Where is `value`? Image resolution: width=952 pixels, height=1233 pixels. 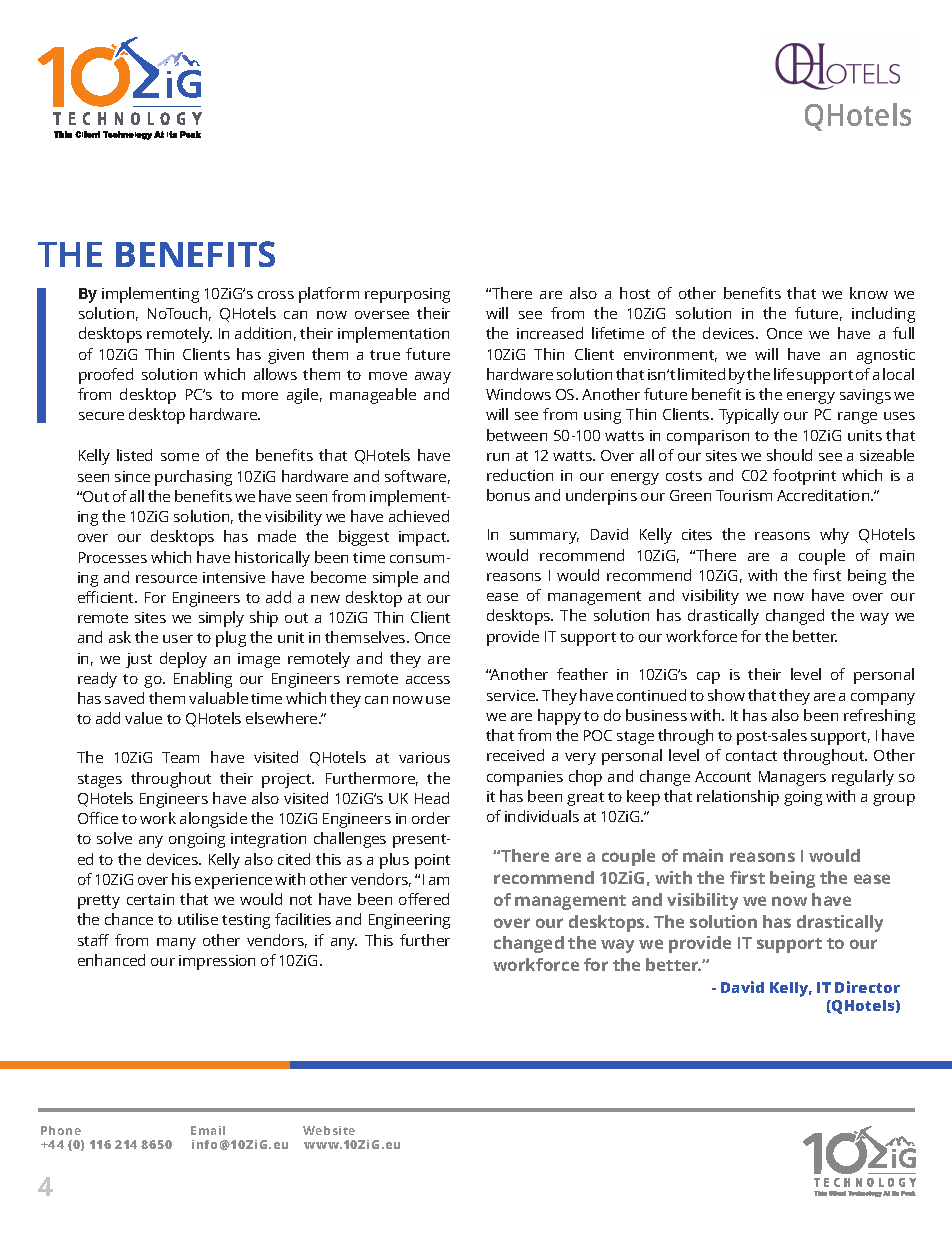 value is located at coordinates (143, 718).
